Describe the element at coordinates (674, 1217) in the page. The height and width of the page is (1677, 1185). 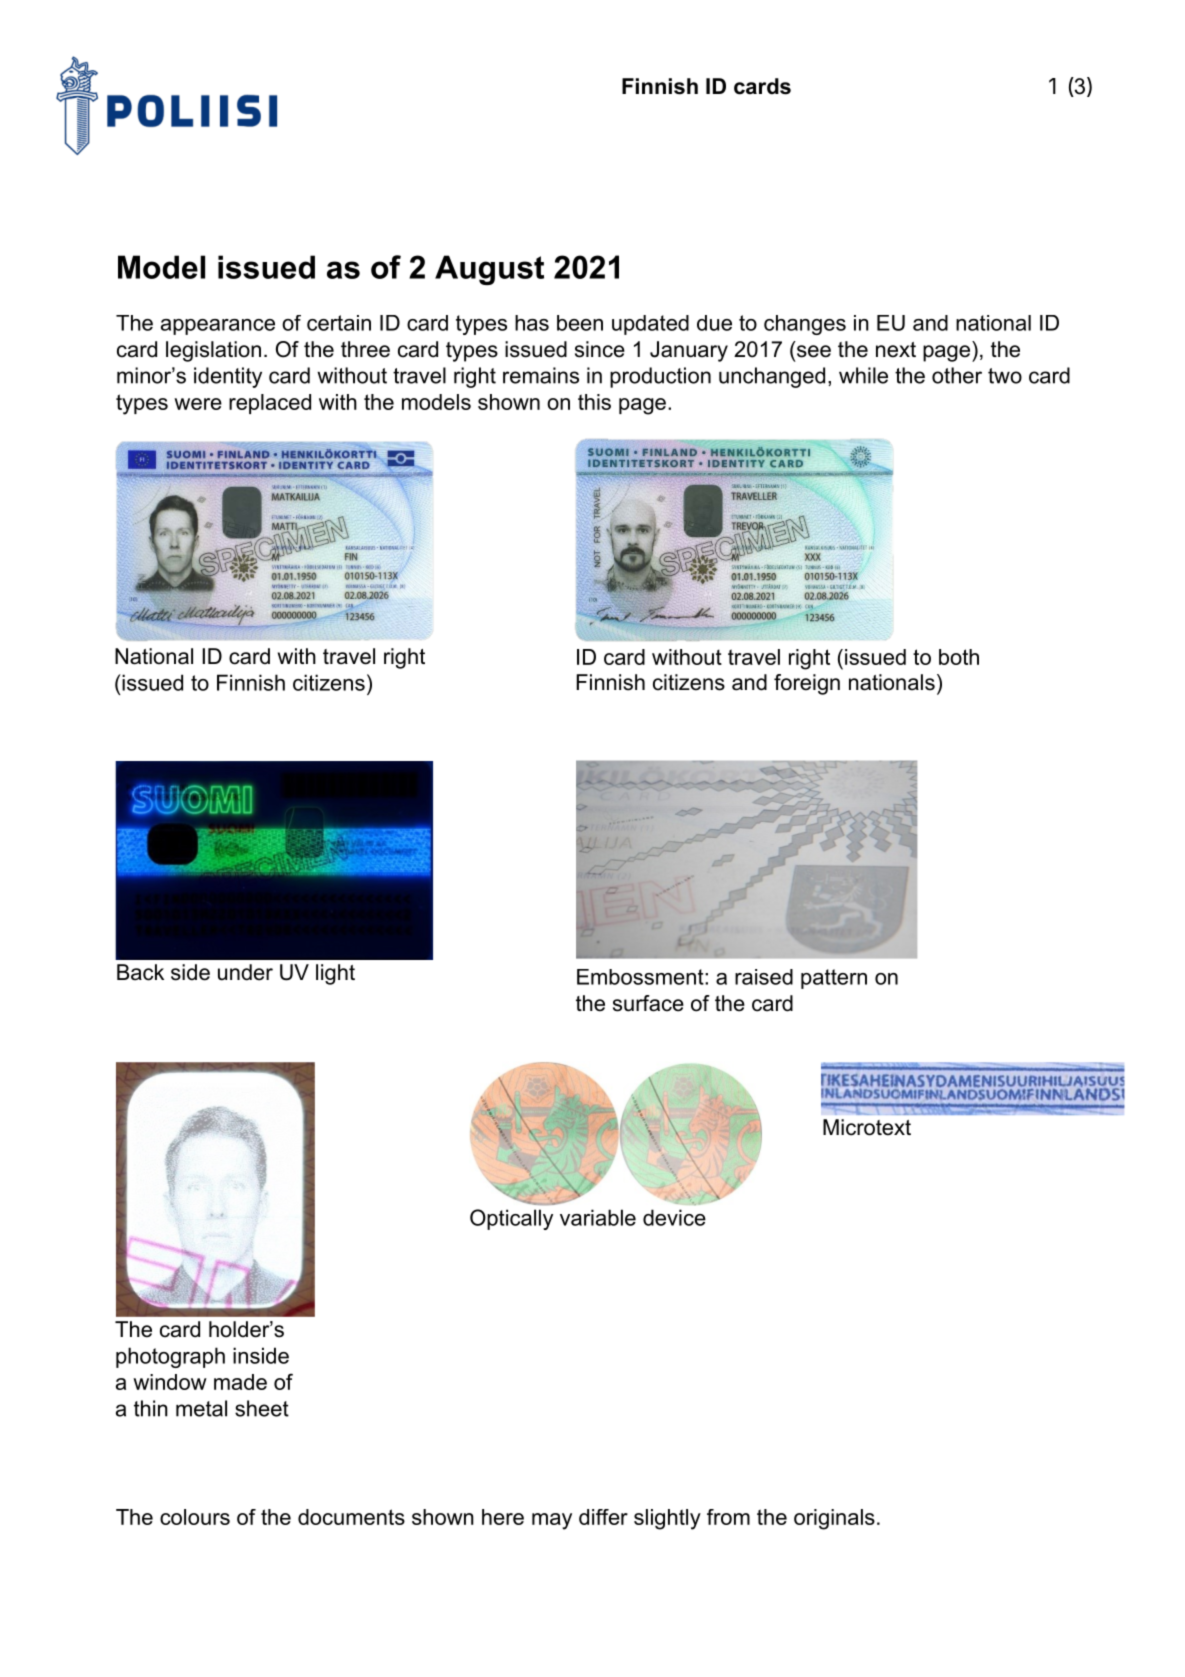
I see `device` at that location.
